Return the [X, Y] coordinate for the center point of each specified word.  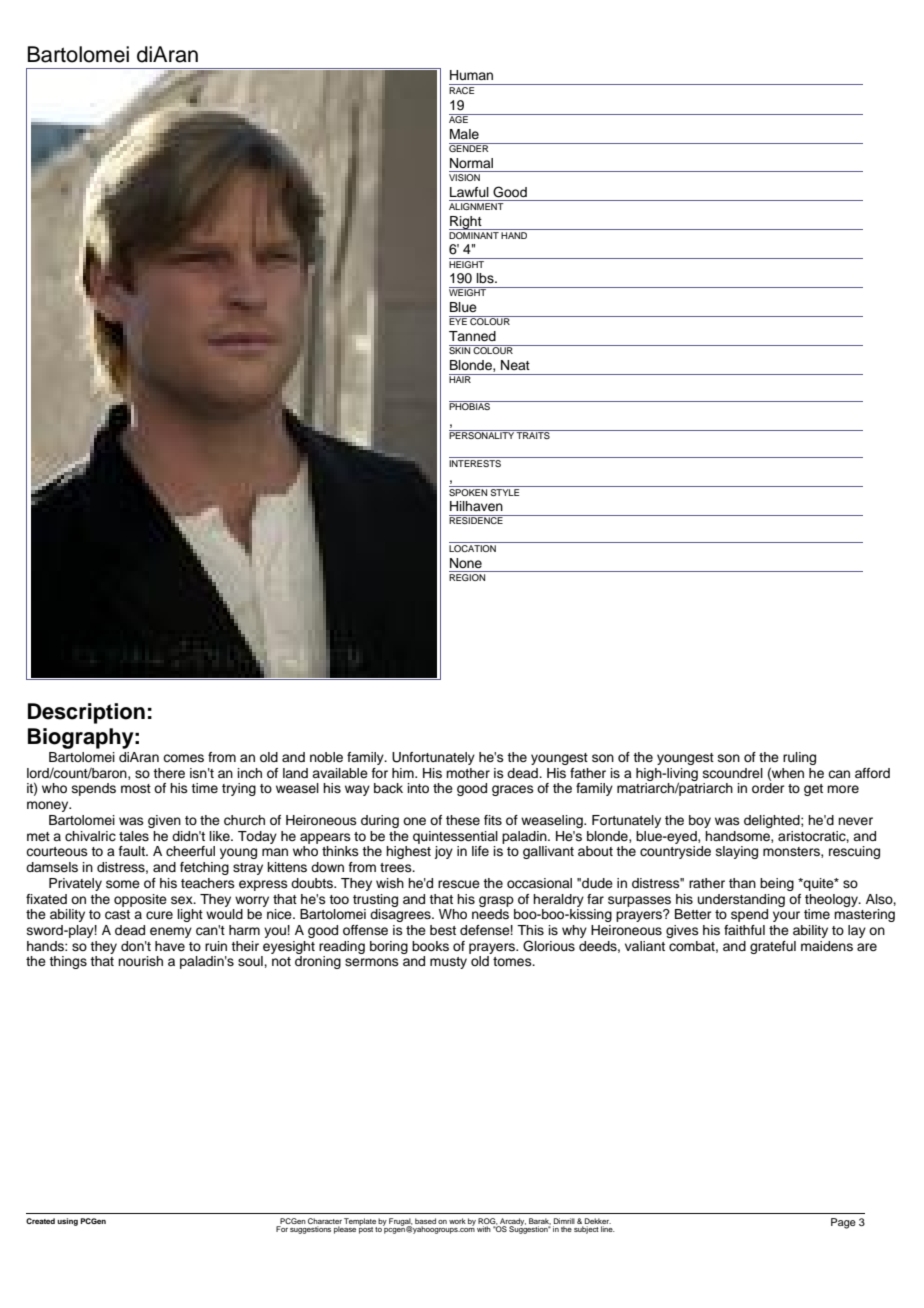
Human [471, 75]
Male [464, 134]
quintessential [455, 837]
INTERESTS [476, 462]
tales [134, 836]
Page [843, 1223]
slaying [737, 852]
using [67, 1222]
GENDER [470, 147]
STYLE [505, 491]
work [457, 1221]
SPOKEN [469, 491]
